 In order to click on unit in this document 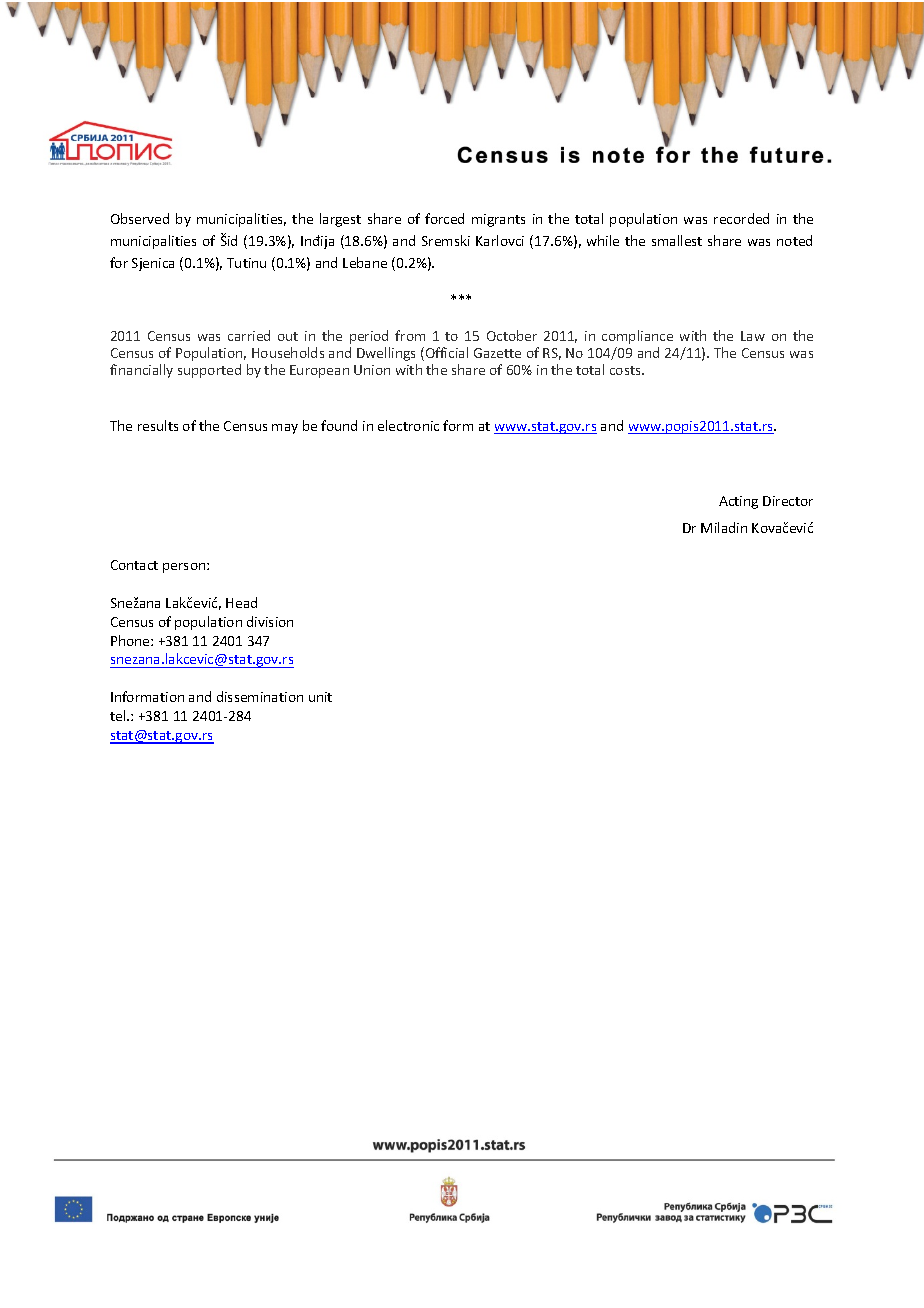, I will do `click(320, 697)`.
